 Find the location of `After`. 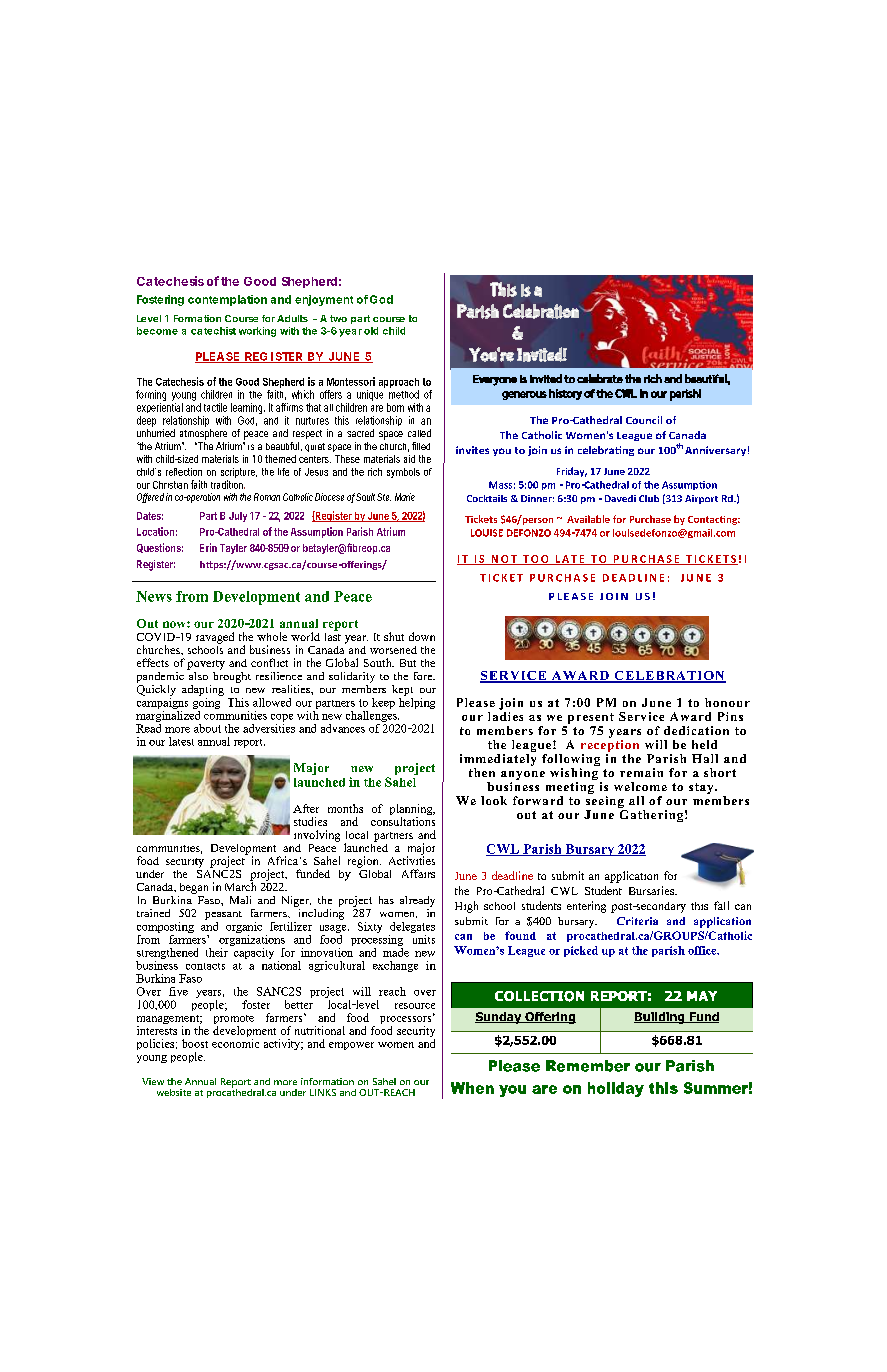

After is located at coordinates (306, 808).
